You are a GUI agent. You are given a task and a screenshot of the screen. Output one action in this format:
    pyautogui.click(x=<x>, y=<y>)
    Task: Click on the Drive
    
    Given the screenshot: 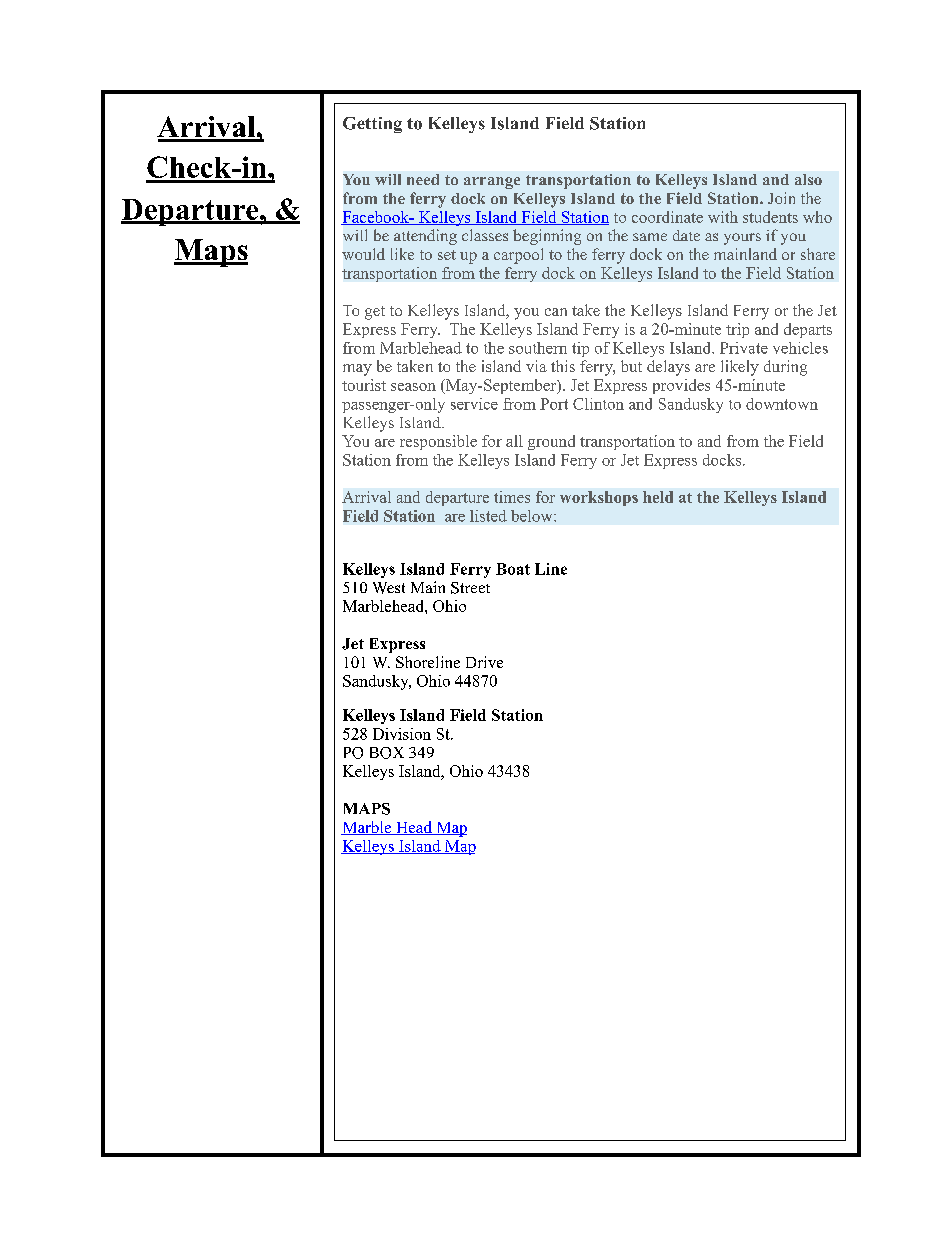 What is the action you would take?
    pyautogui.click(x=484, y=662)
